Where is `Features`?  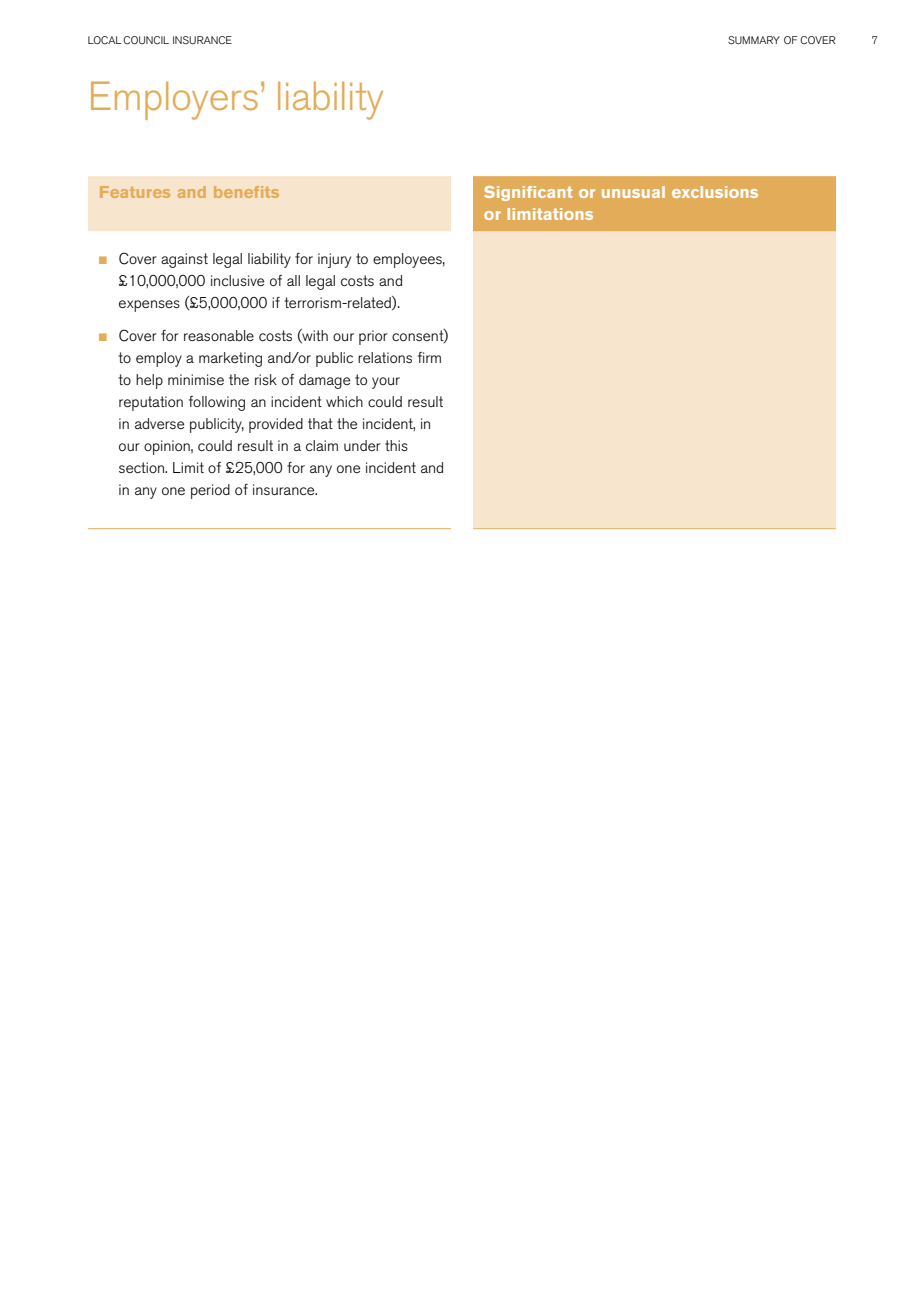 Features is located at coordinates (135, 192).
